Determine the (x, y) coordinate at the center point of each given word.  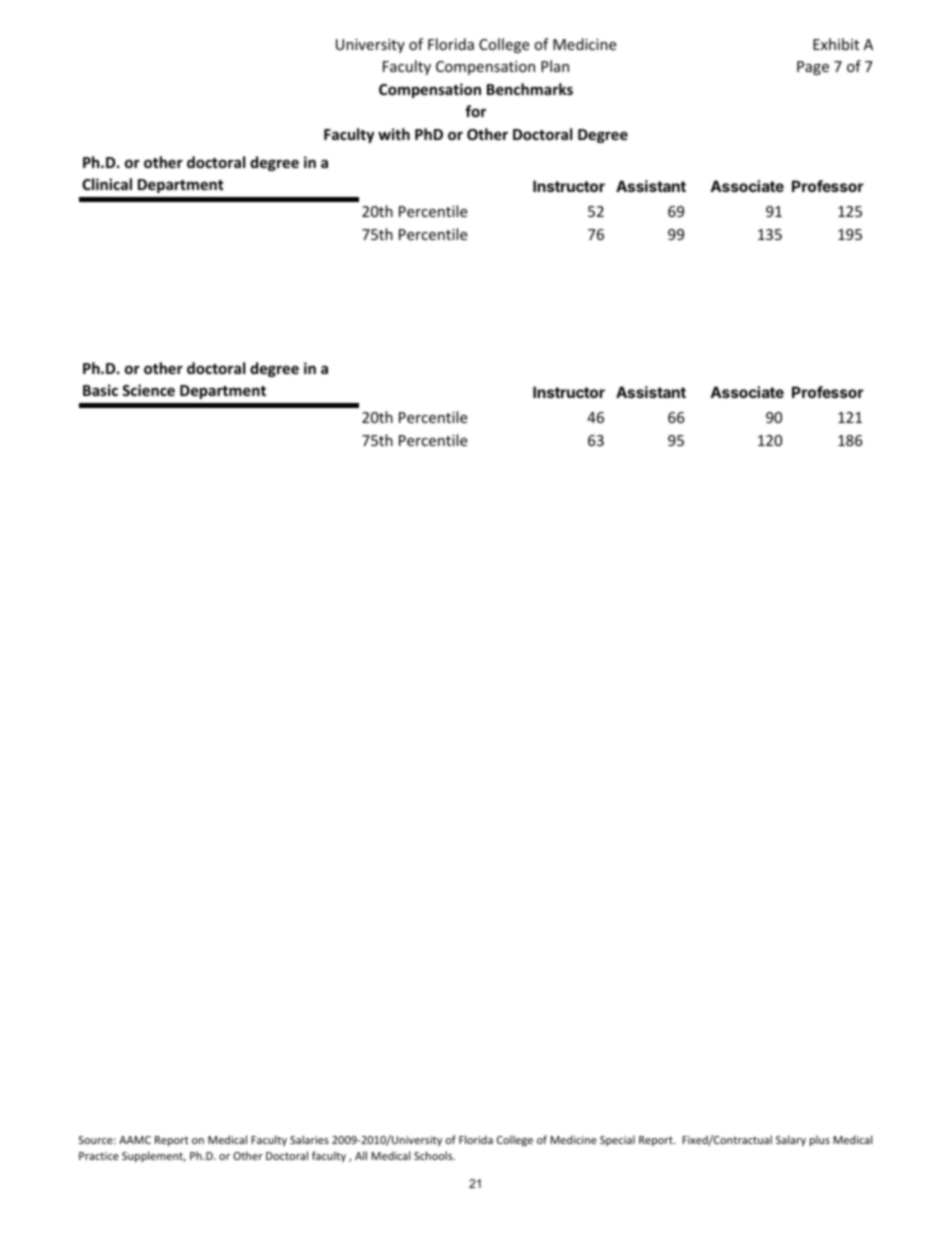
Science (148, 390)
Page (813, 68)
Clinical (107, 184)
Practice (99, 1156)
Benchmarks (530, 89)
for (475, 111)
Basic (100, 390)
